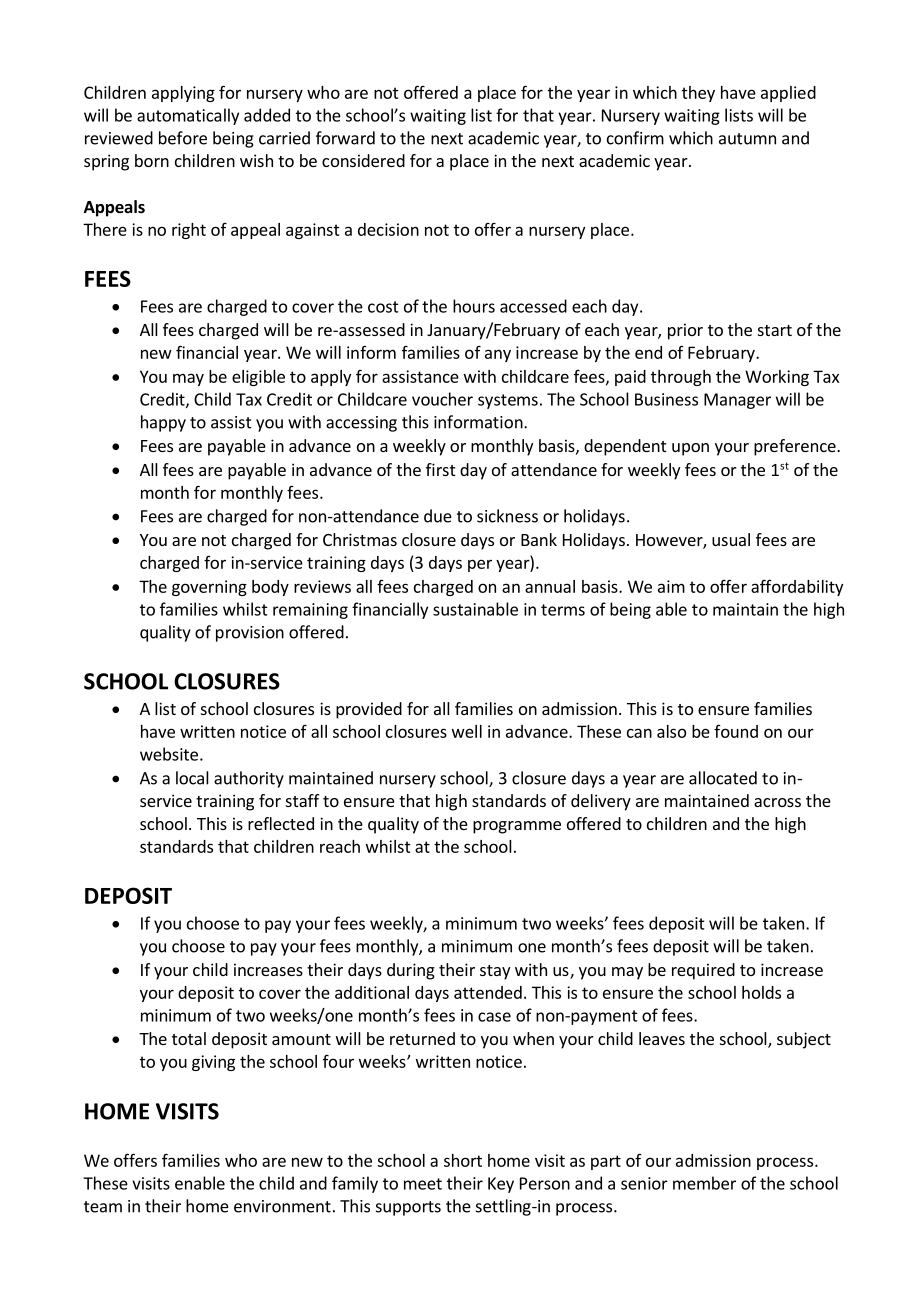  What do you see at coordinates (690, 449) in the screenshot?
I see `upon` at bounding box center [690, 449].
